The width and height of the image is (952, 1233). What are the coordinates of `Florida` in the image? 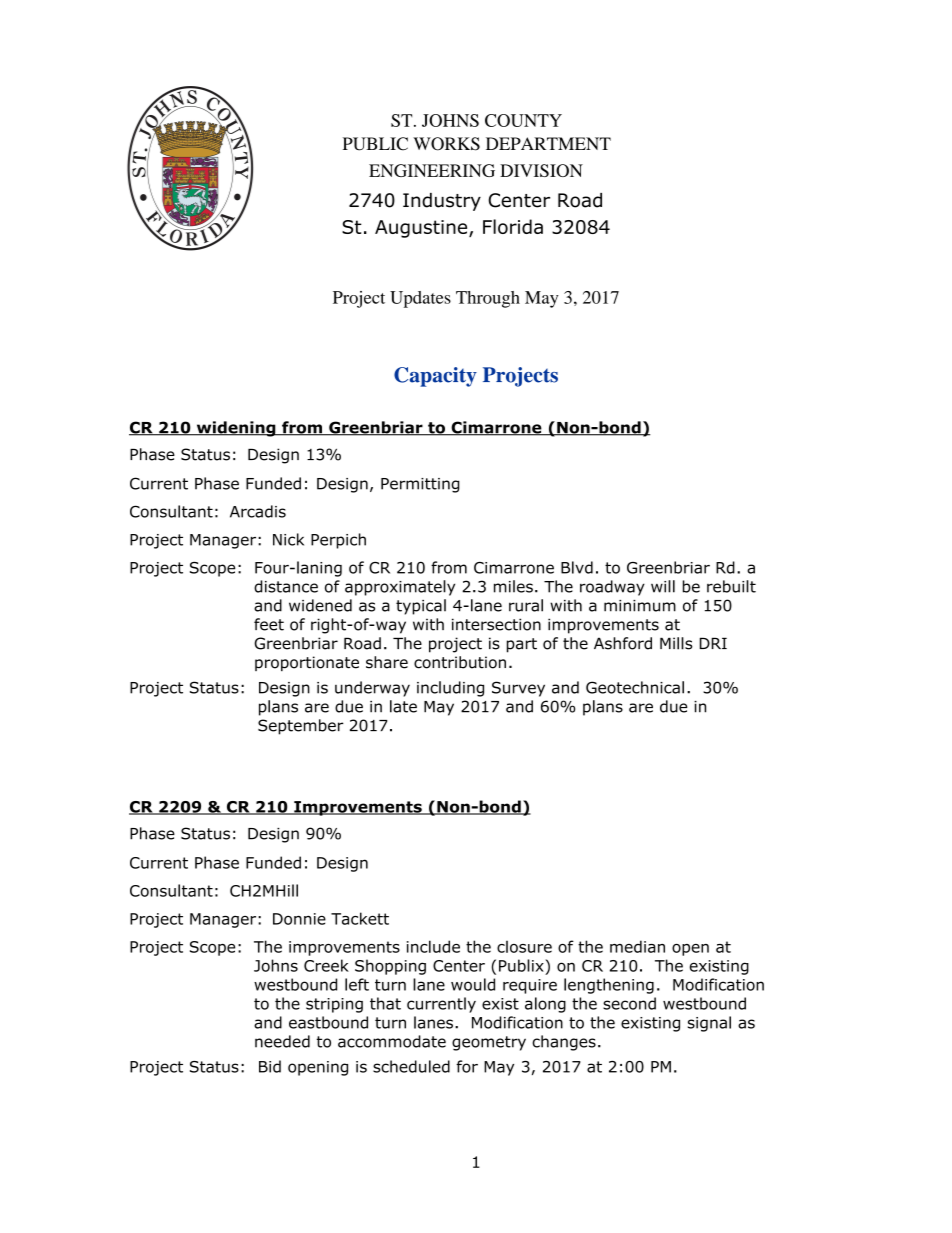 It's located at (513, 226).
